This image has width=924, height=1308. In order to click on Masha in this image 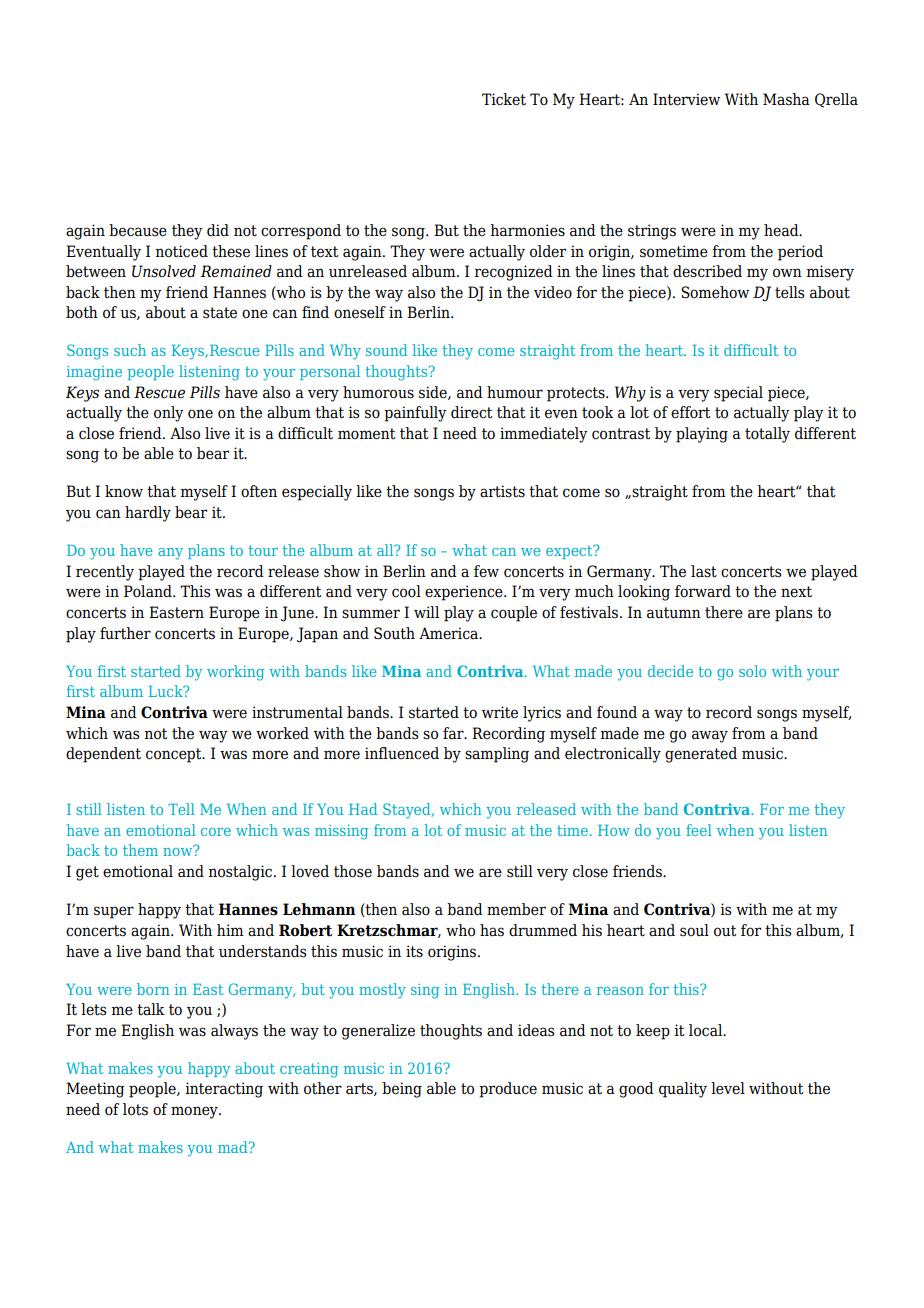, I will do `click(786, 99)`.
